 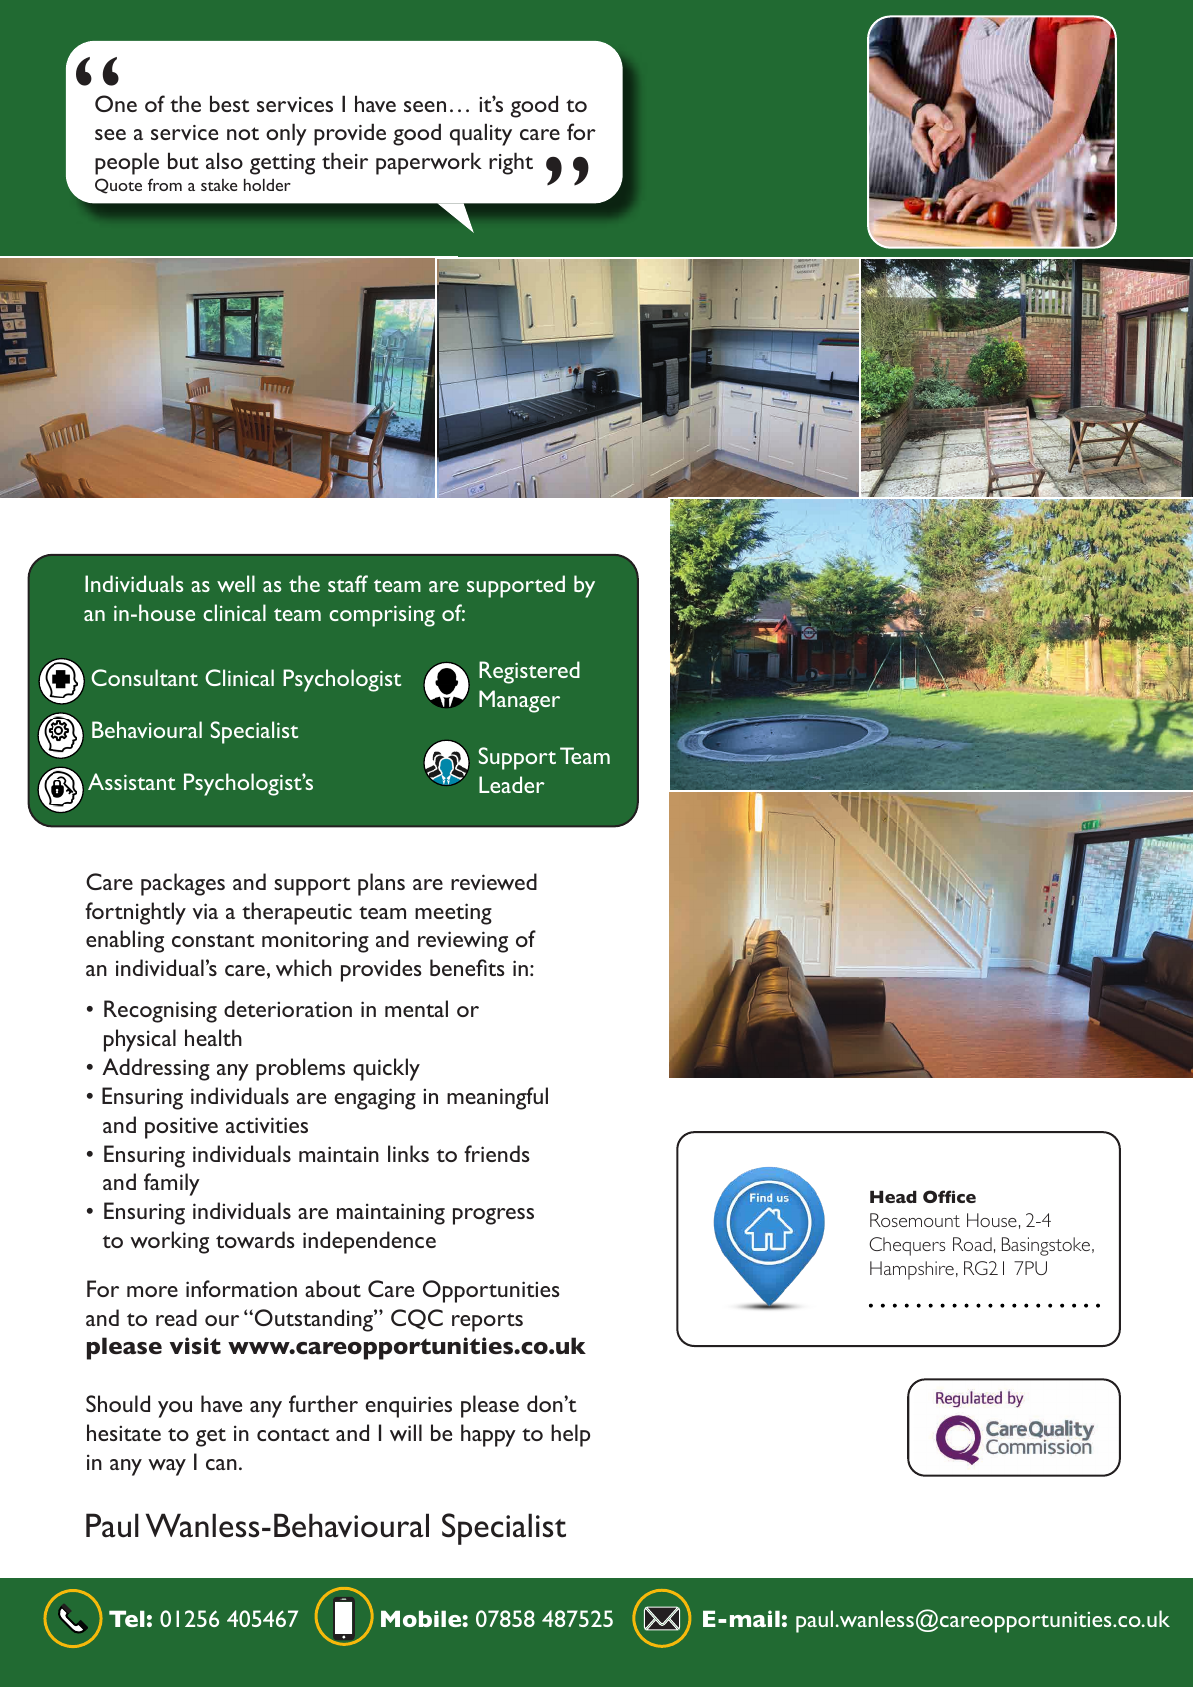 What do you see at coordinates (529, 672) in the screenshot?
I see `Registered` at bounding box center [529, 672].
